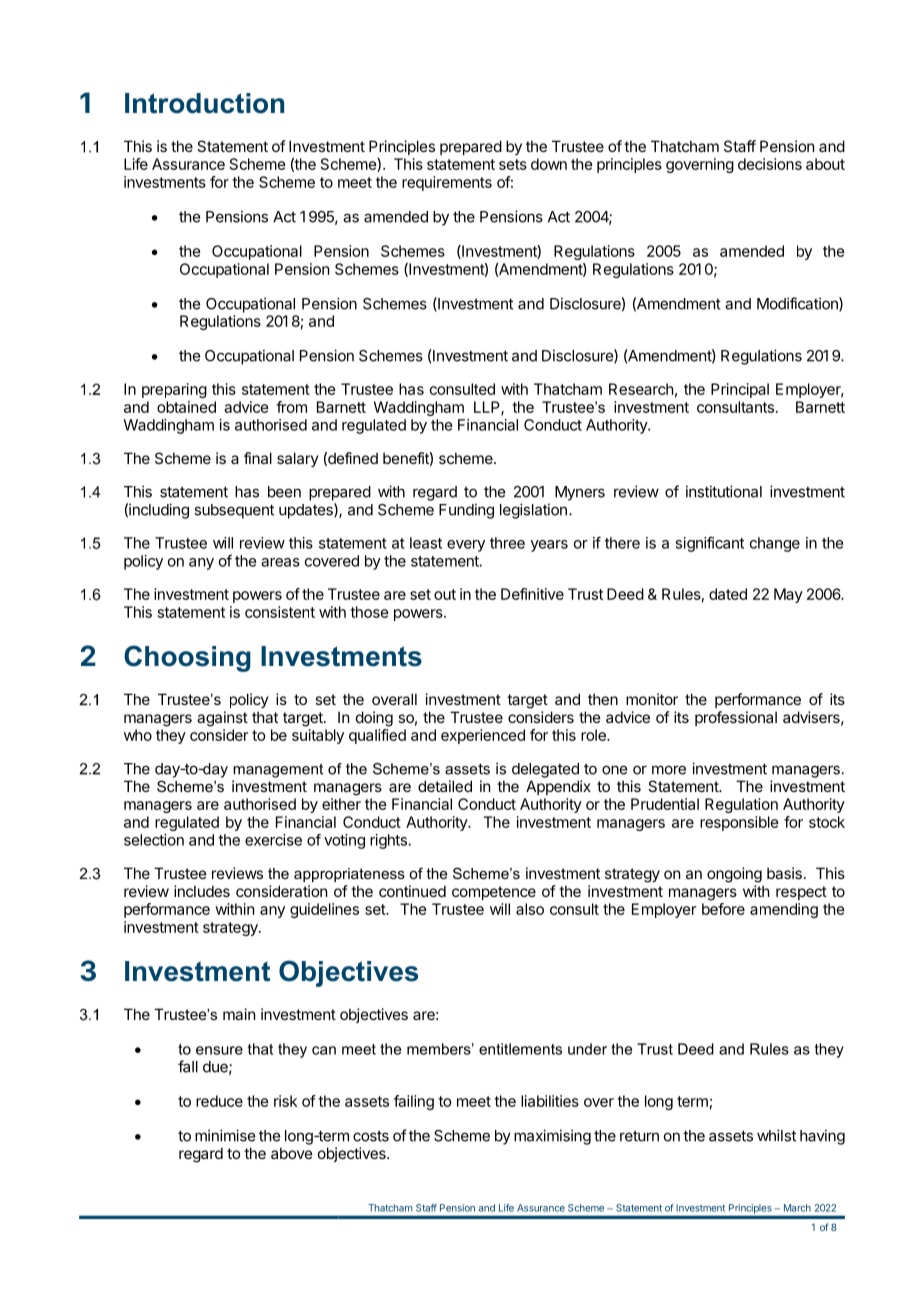  What do you see at coordinates (234, 511) in the screenshot?
I see `subsequent` at bounding box center [234, 511].
